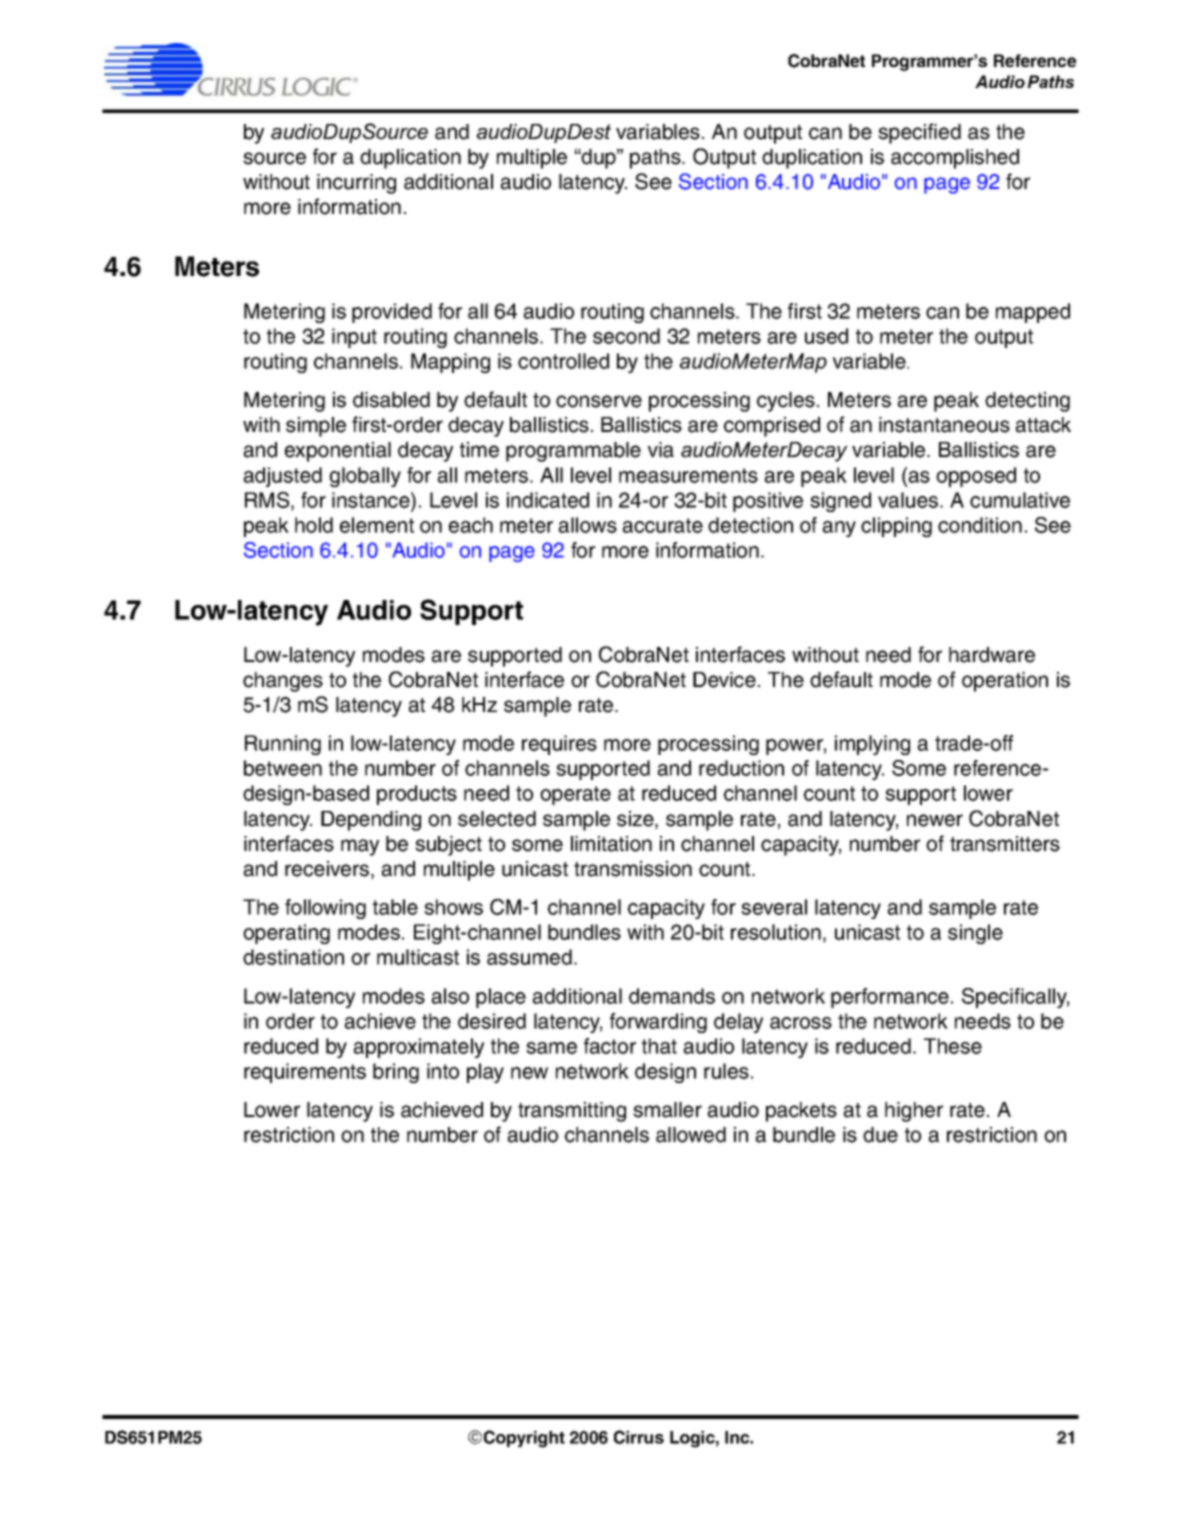 This document has width=1179, height=1528. I want to click on multicast, so click(418, 957).
